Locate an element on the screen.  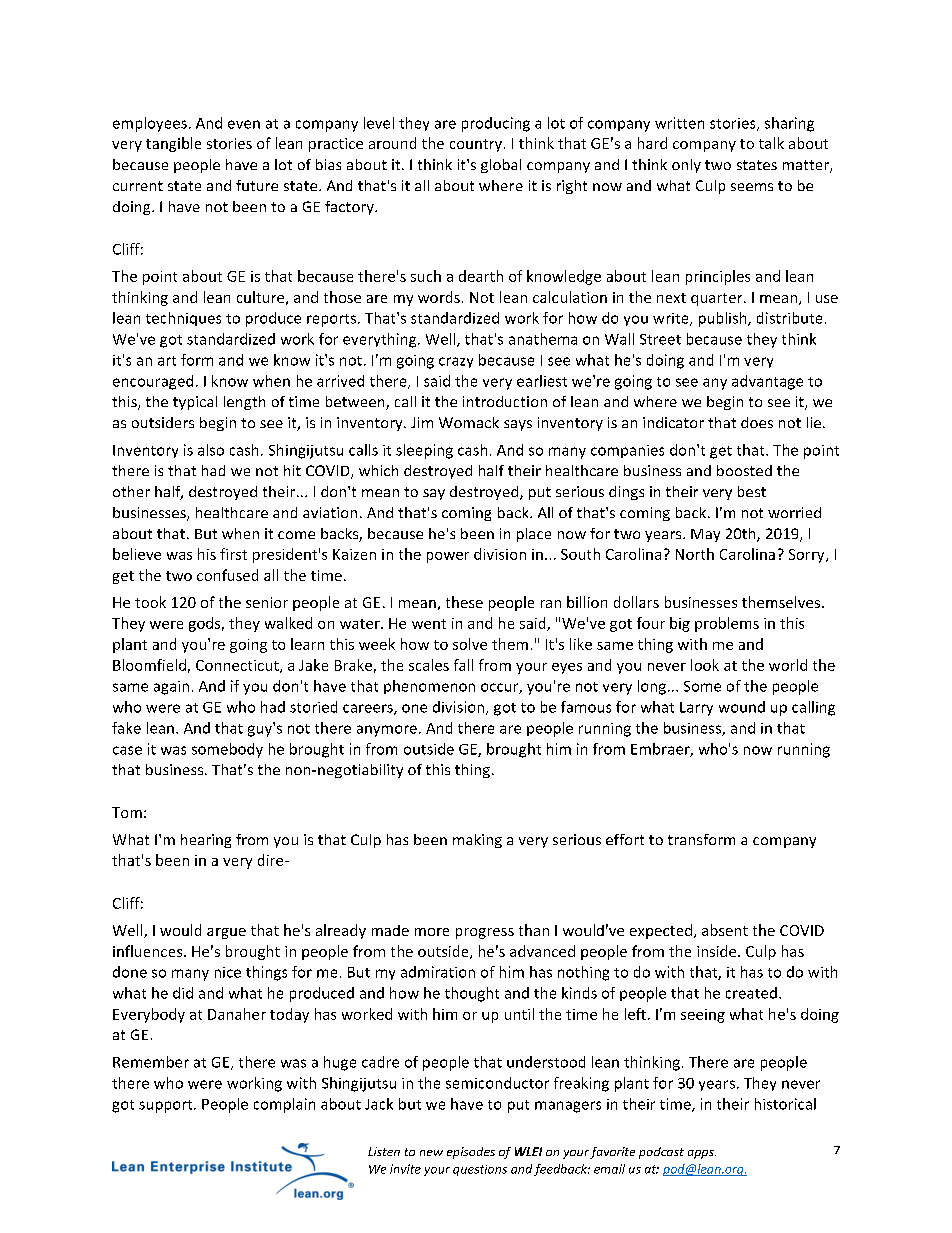
Connecticut is located at coordinates (238, 666).
